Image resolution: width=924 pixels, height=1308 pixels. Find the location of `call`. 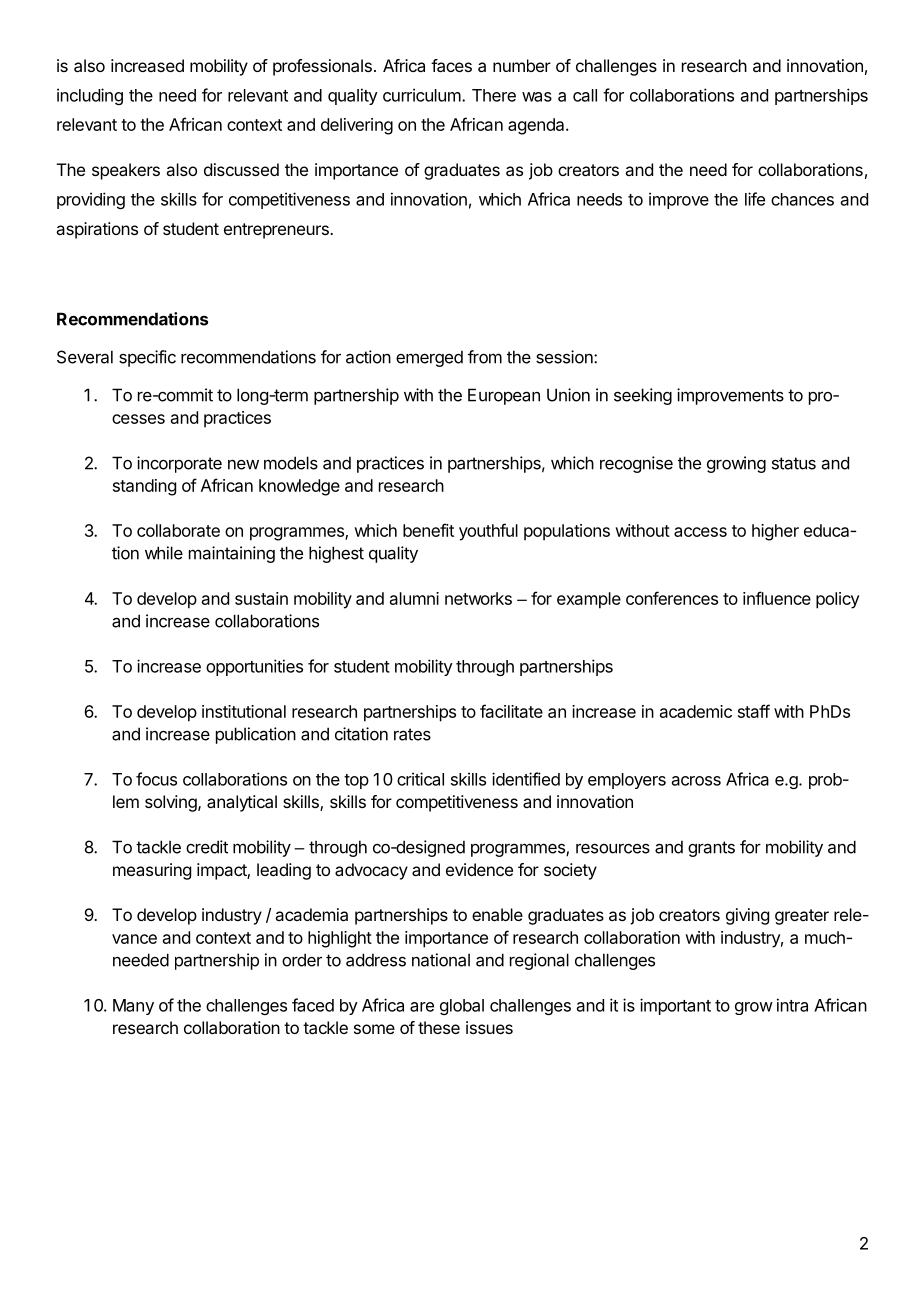

call is located at coordinates (585, 95).
